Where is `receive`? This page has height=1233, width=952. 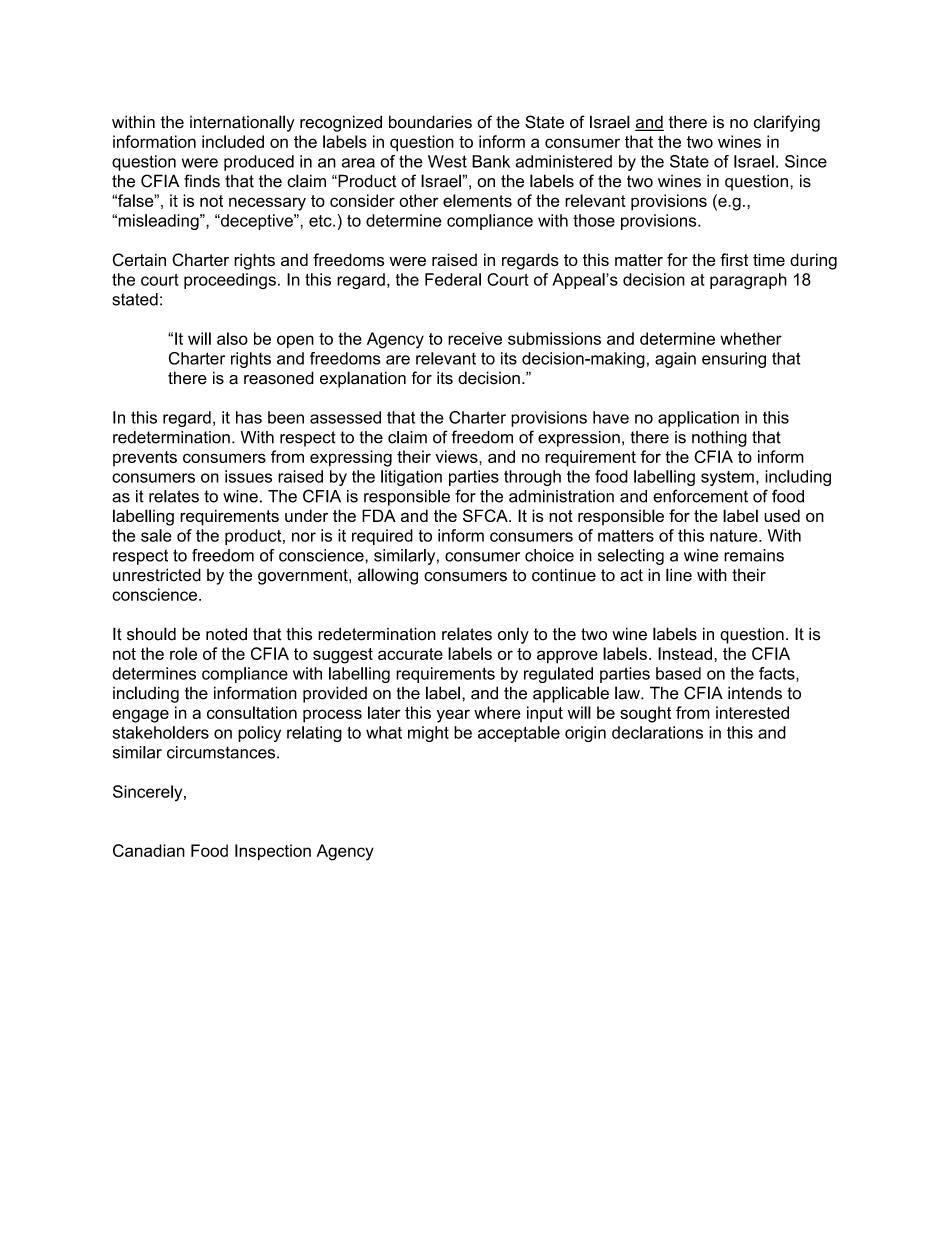
receive is located at coordinates (475, 338).
